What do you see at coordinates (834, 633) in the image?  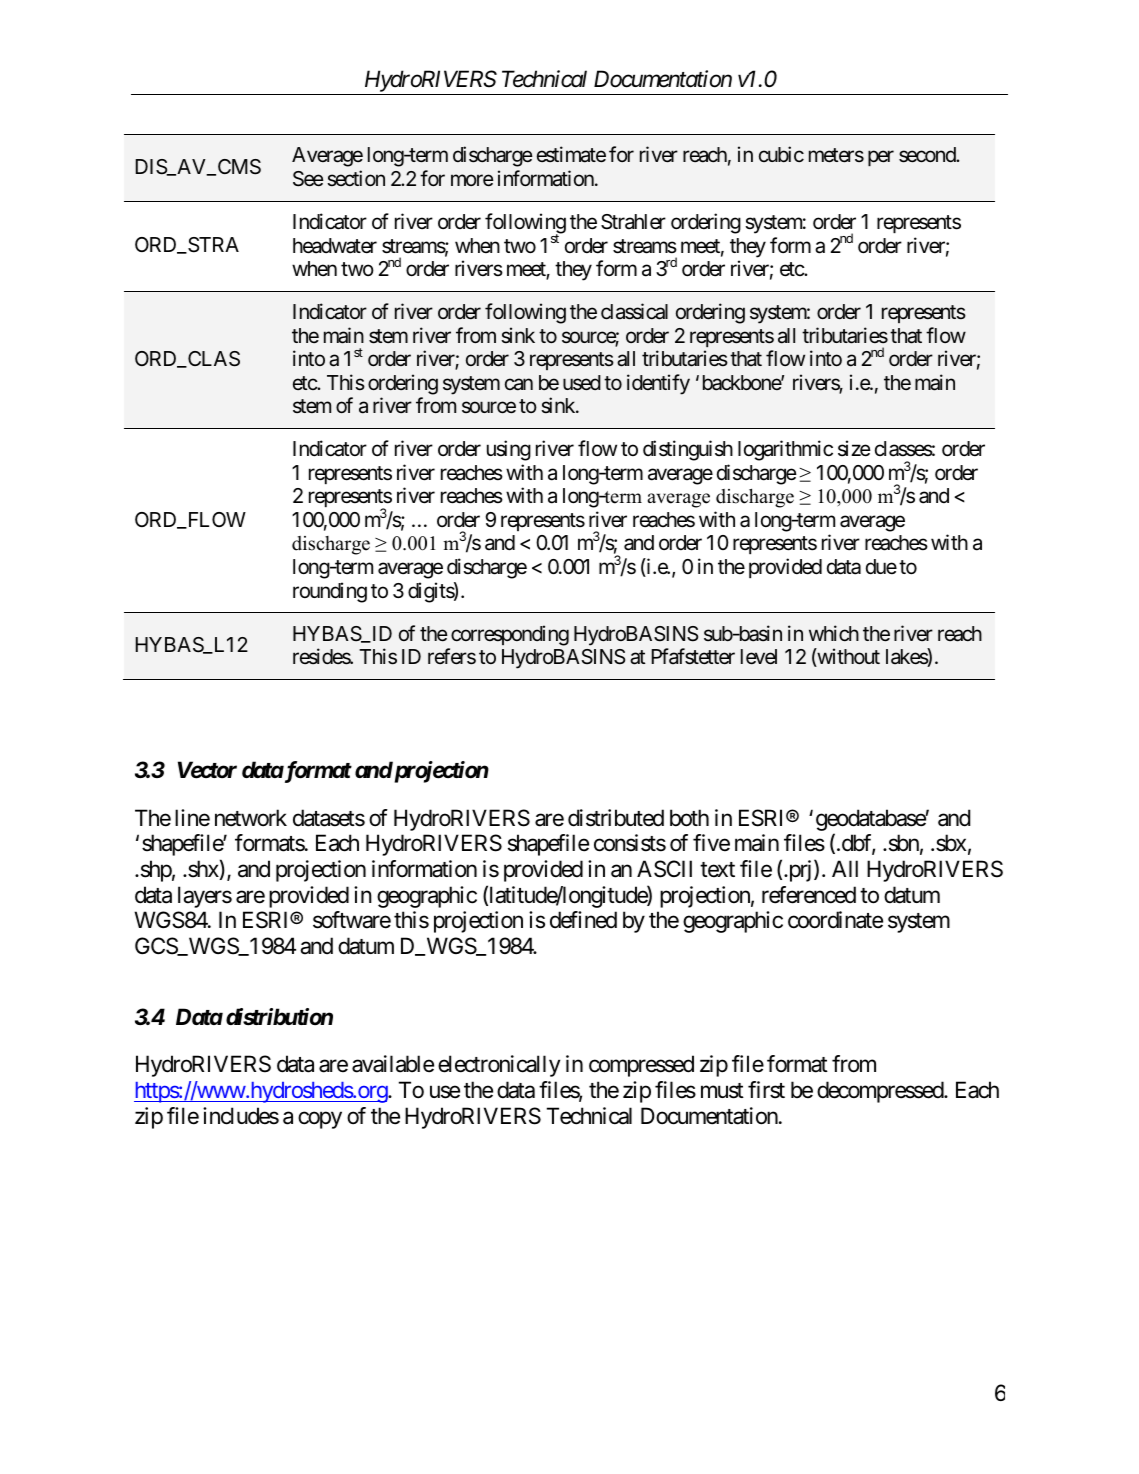 I see `which` at bounding box center [834, 633].
